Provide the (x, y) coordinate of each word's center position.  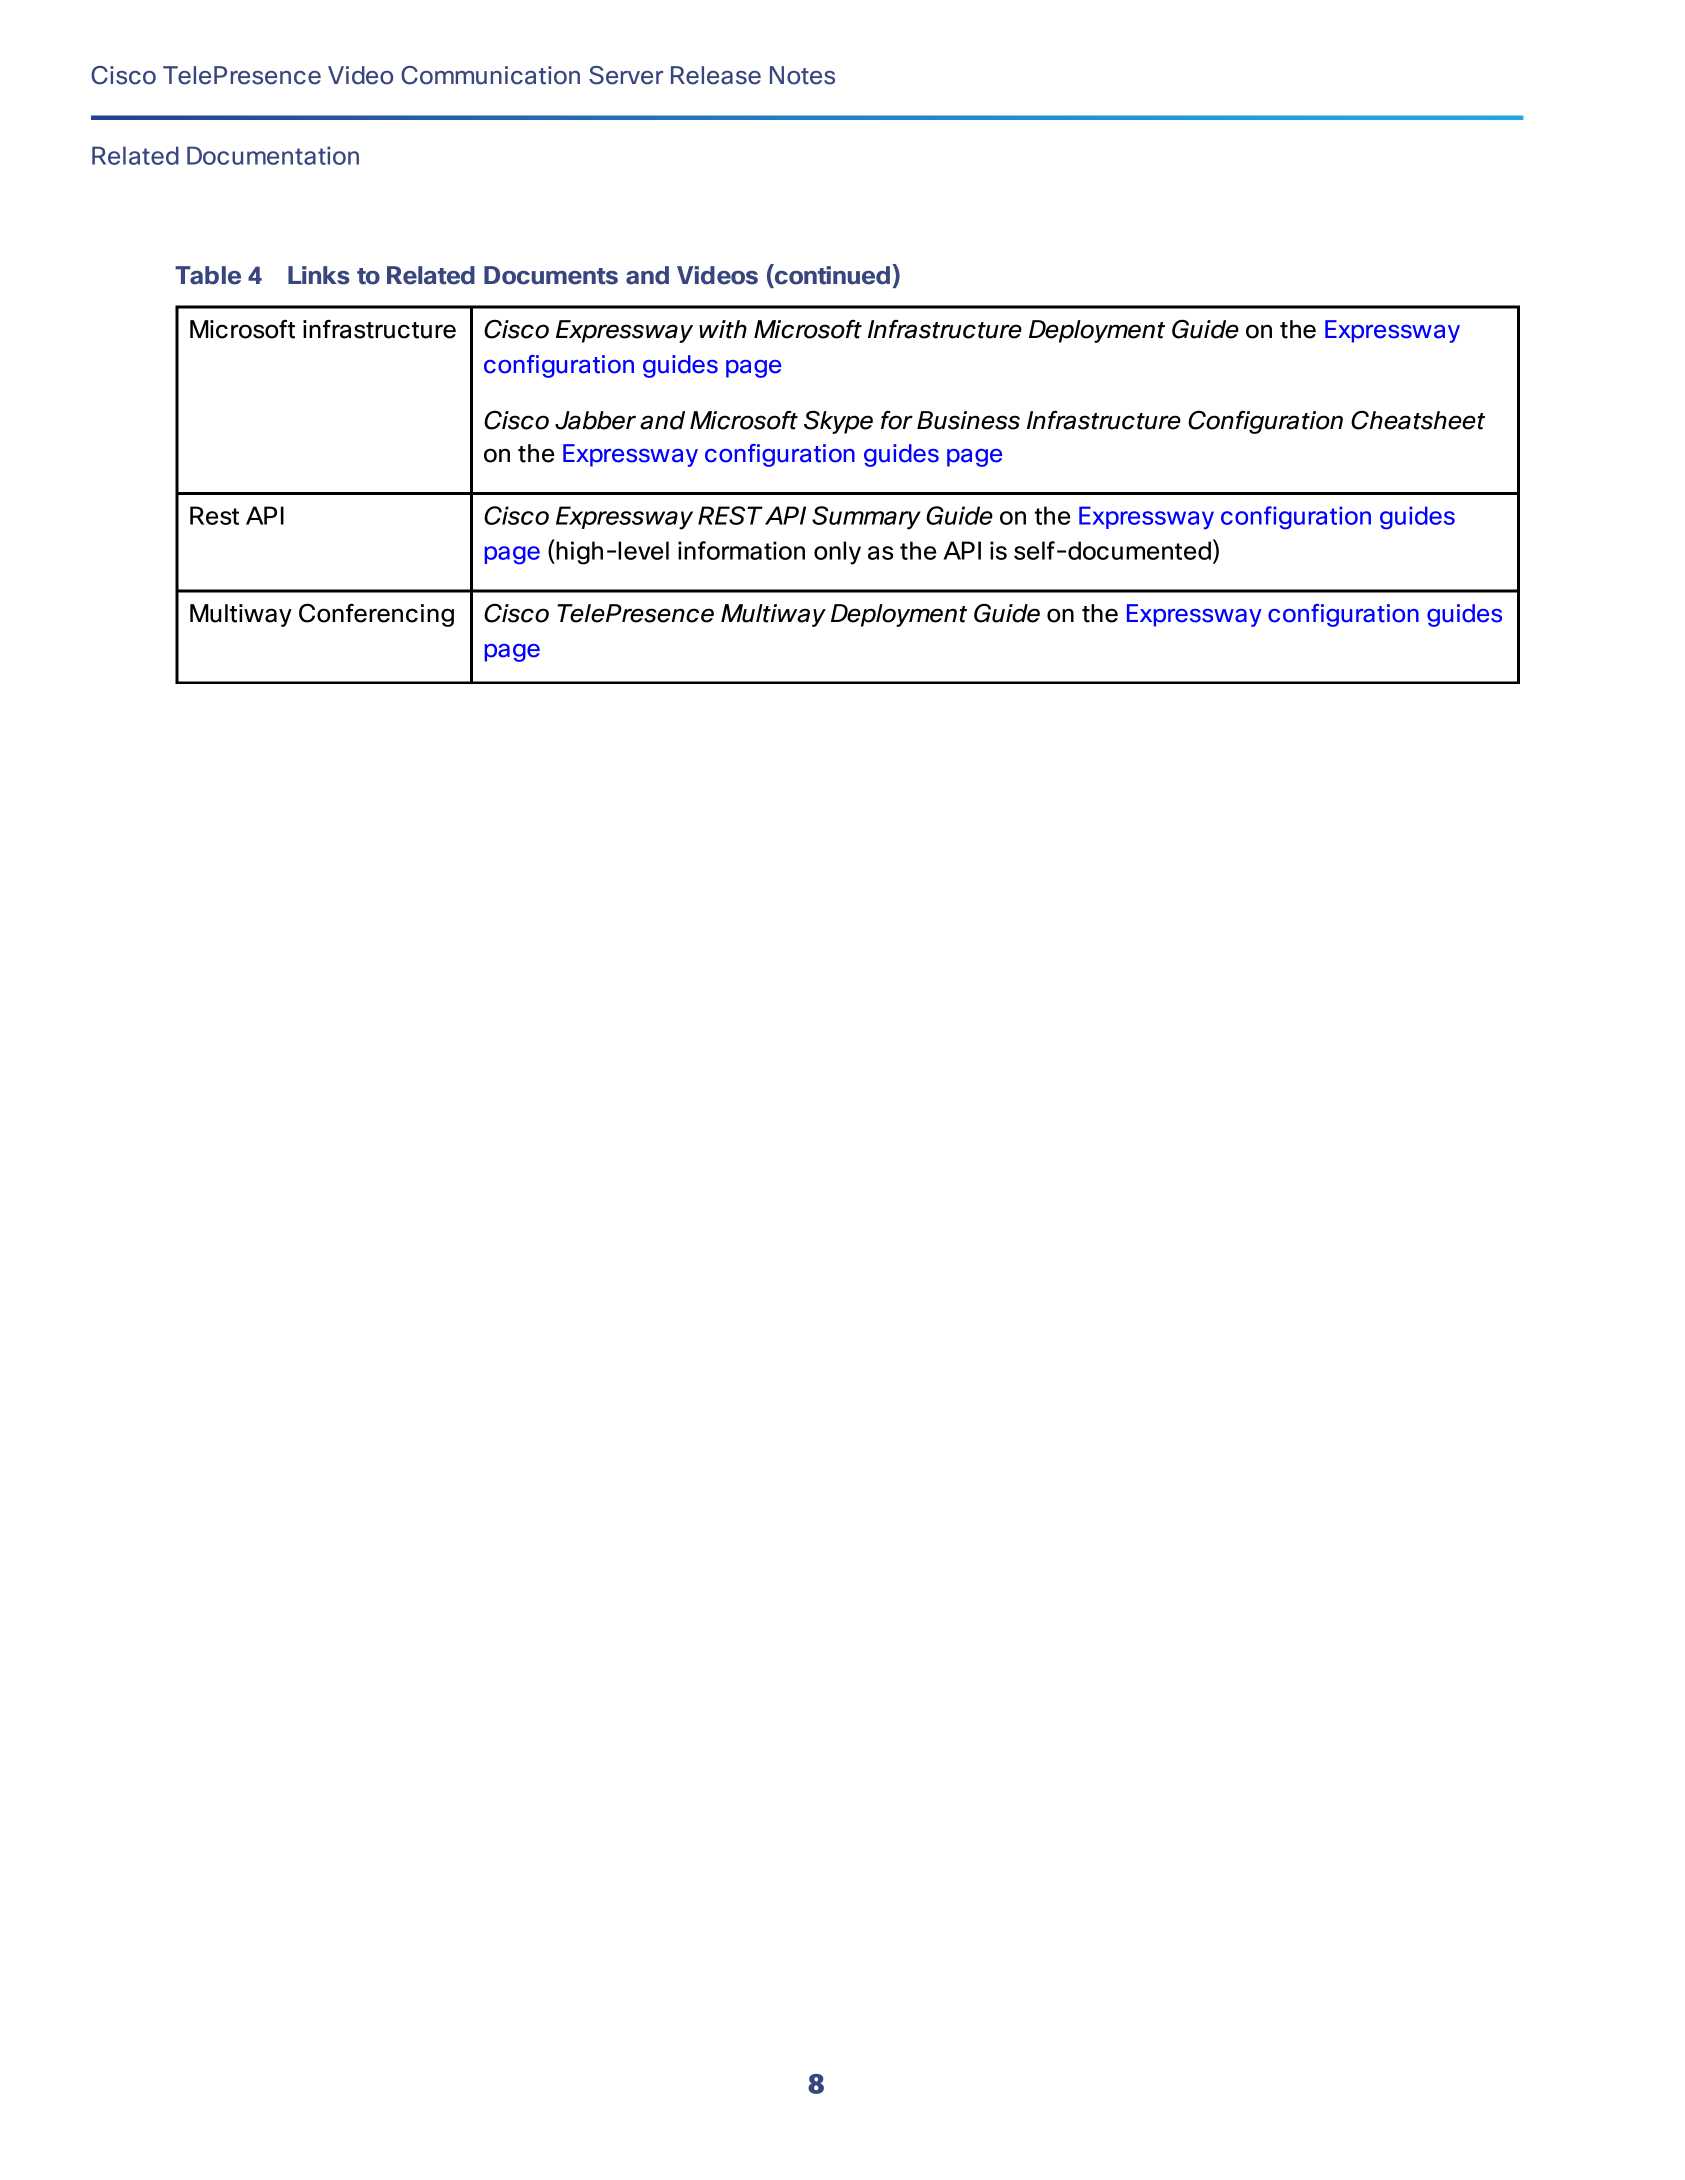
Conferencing (376, 615)
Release (716, 75)
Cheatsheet (1418, 420)
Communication (490, 75)
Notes (802, 75)
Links (319, 275)
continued (831, 274)
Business (968, 420)
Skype (838, 422)
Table (208, 275)
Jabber (595, 420)
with (723, 329)
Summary (866, 518)
